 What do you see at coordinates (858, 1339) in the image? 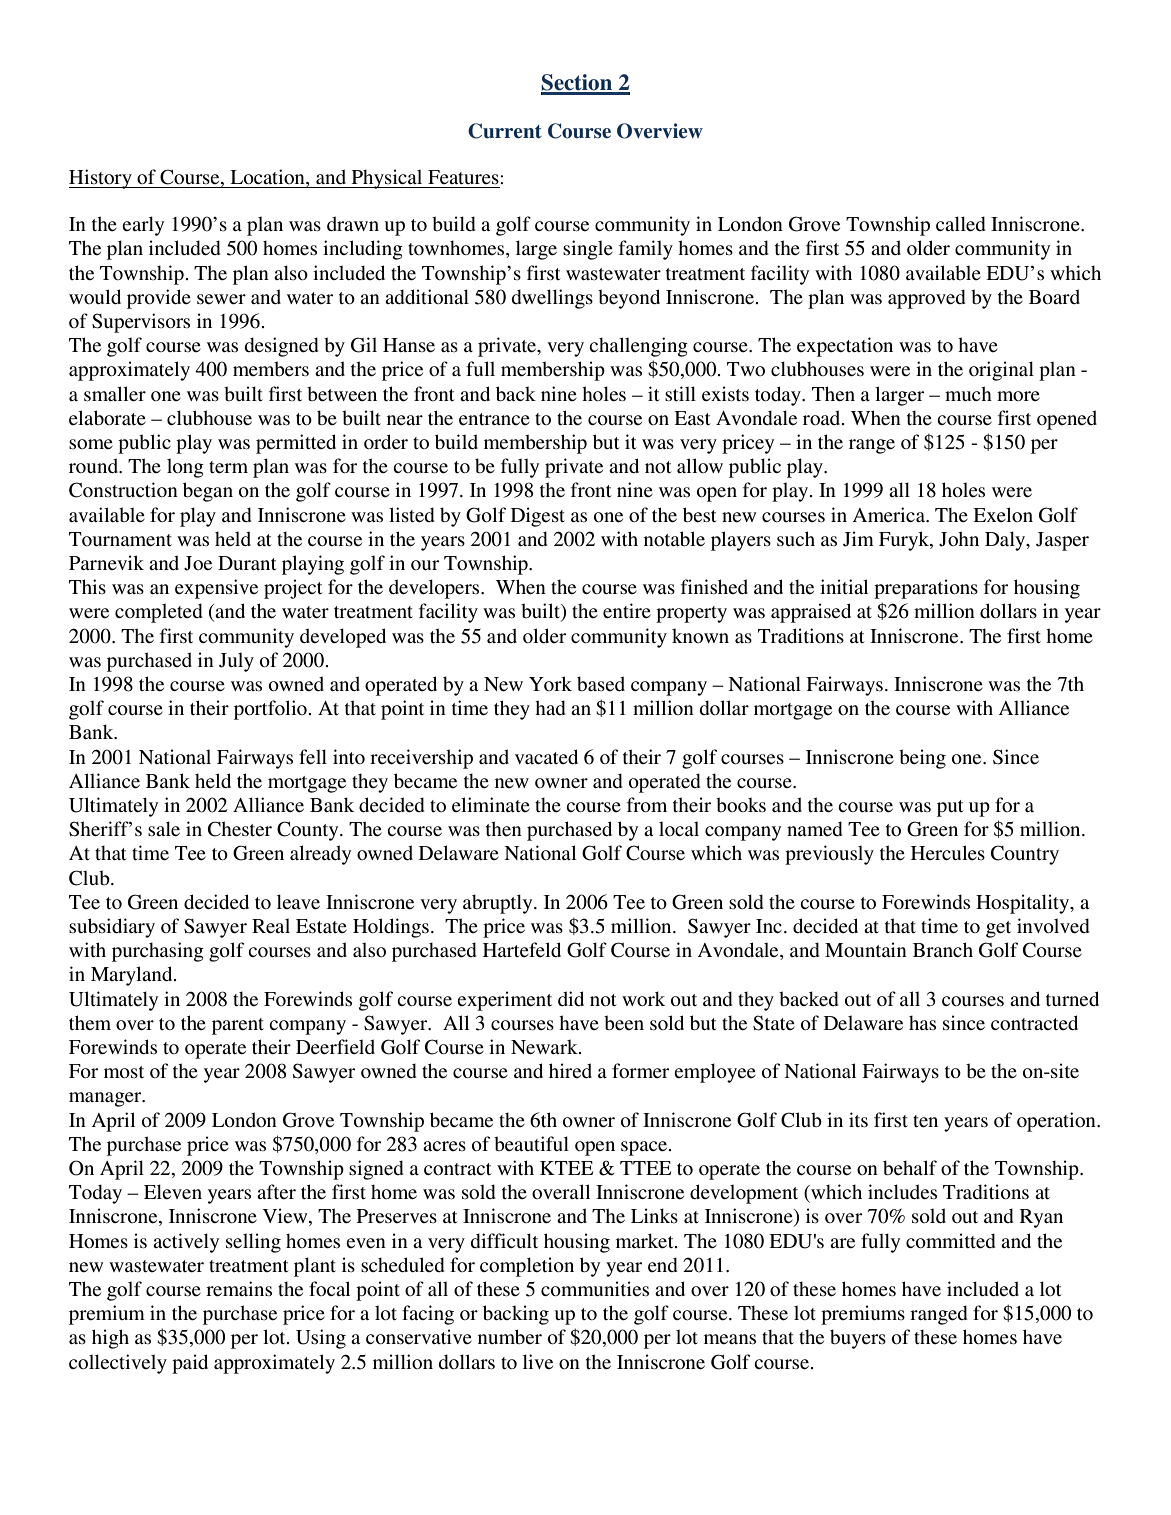
I see `buyers` at bounding box center [858, 1339].
